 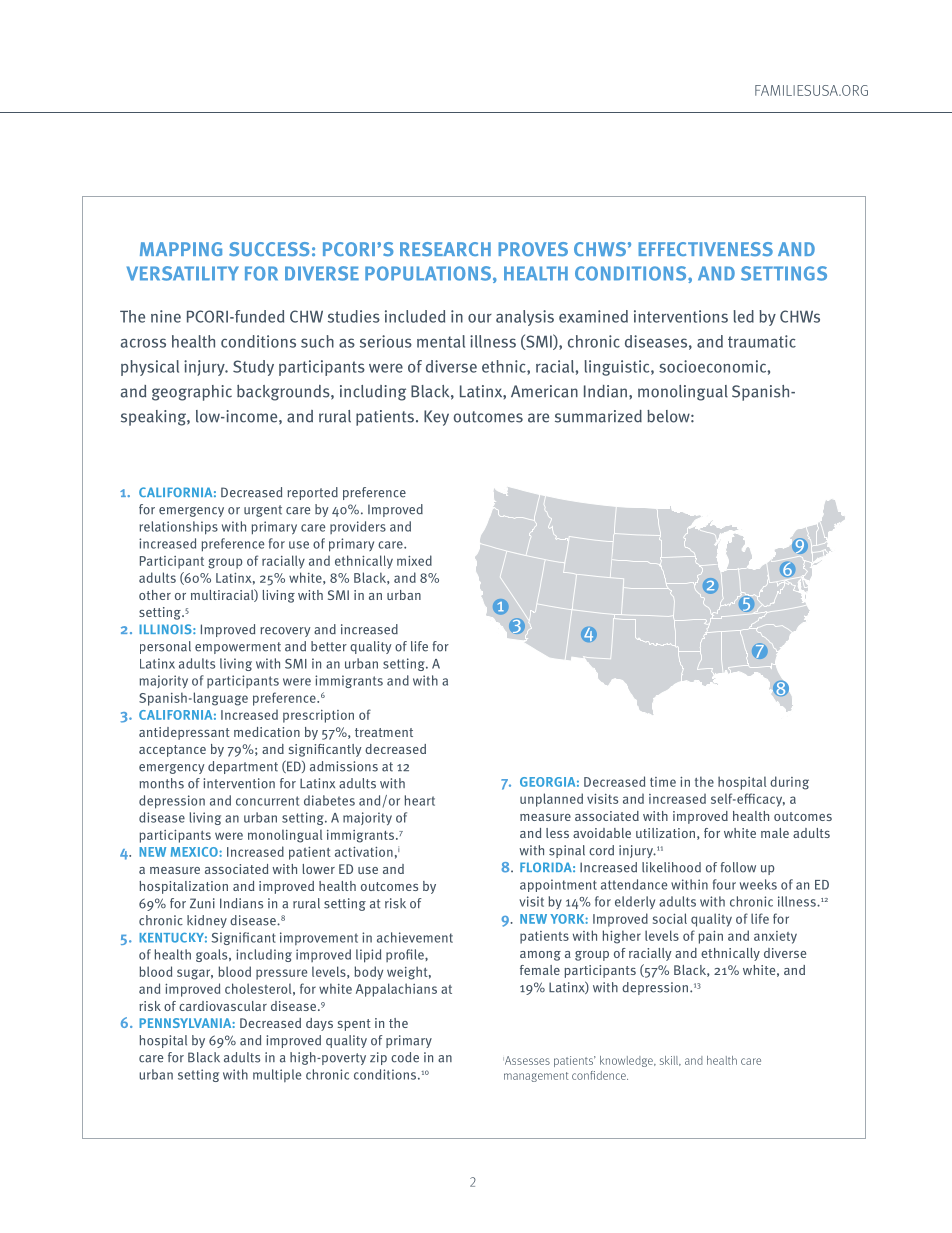 I want to click on Zuni, so click(x=202, y=903).
